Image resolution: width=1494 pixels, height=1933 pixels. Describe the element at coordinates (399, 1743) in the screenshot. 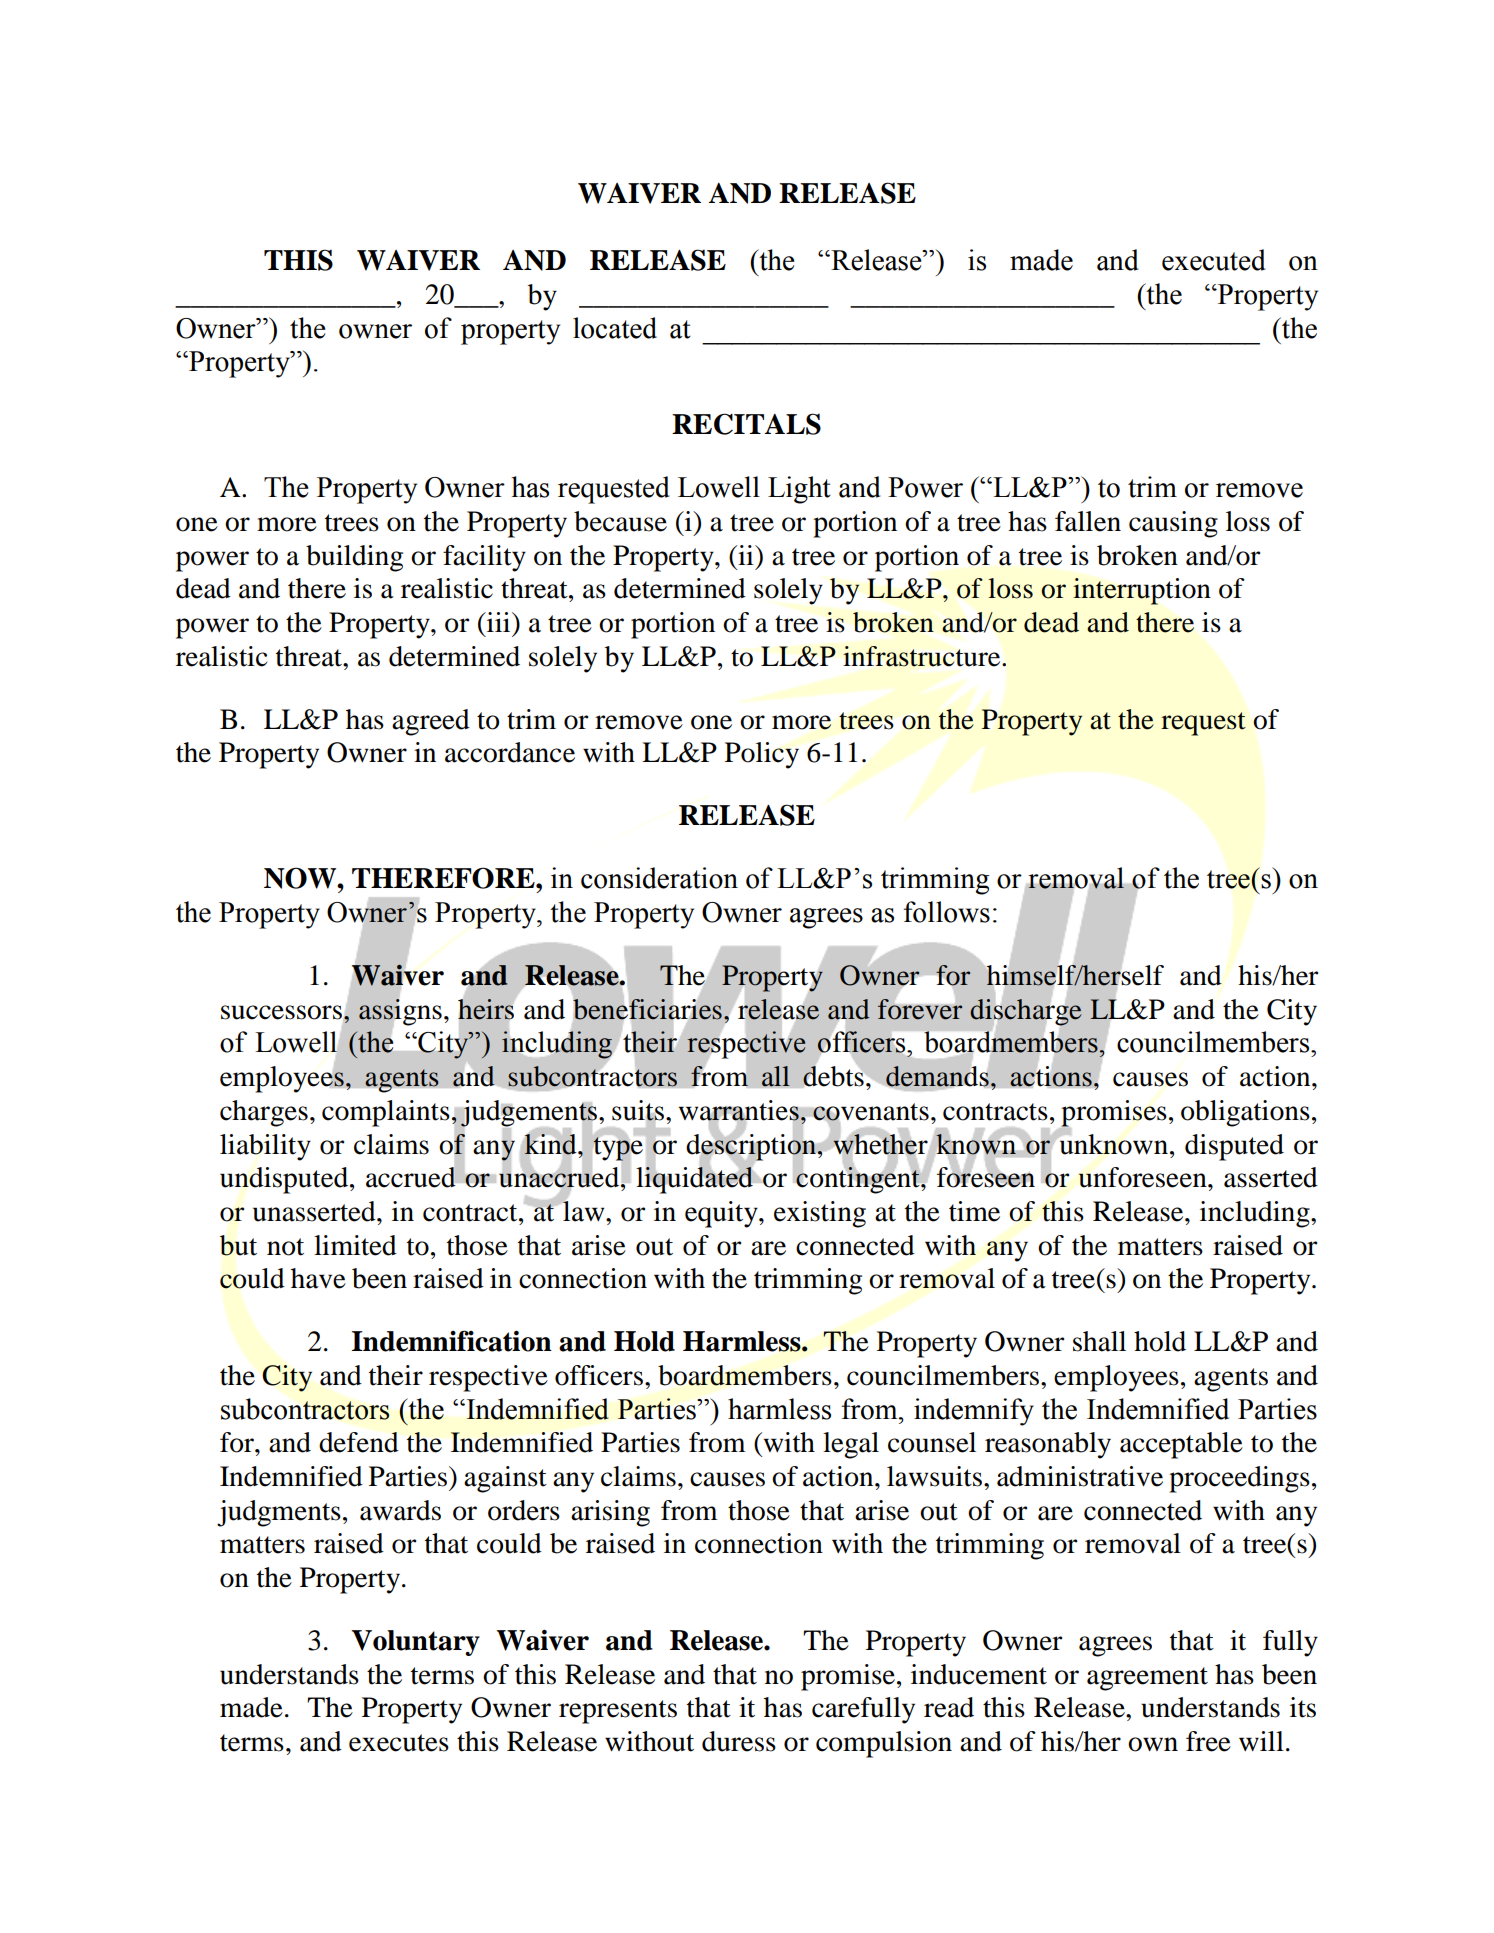

I see `executes` at that location.
